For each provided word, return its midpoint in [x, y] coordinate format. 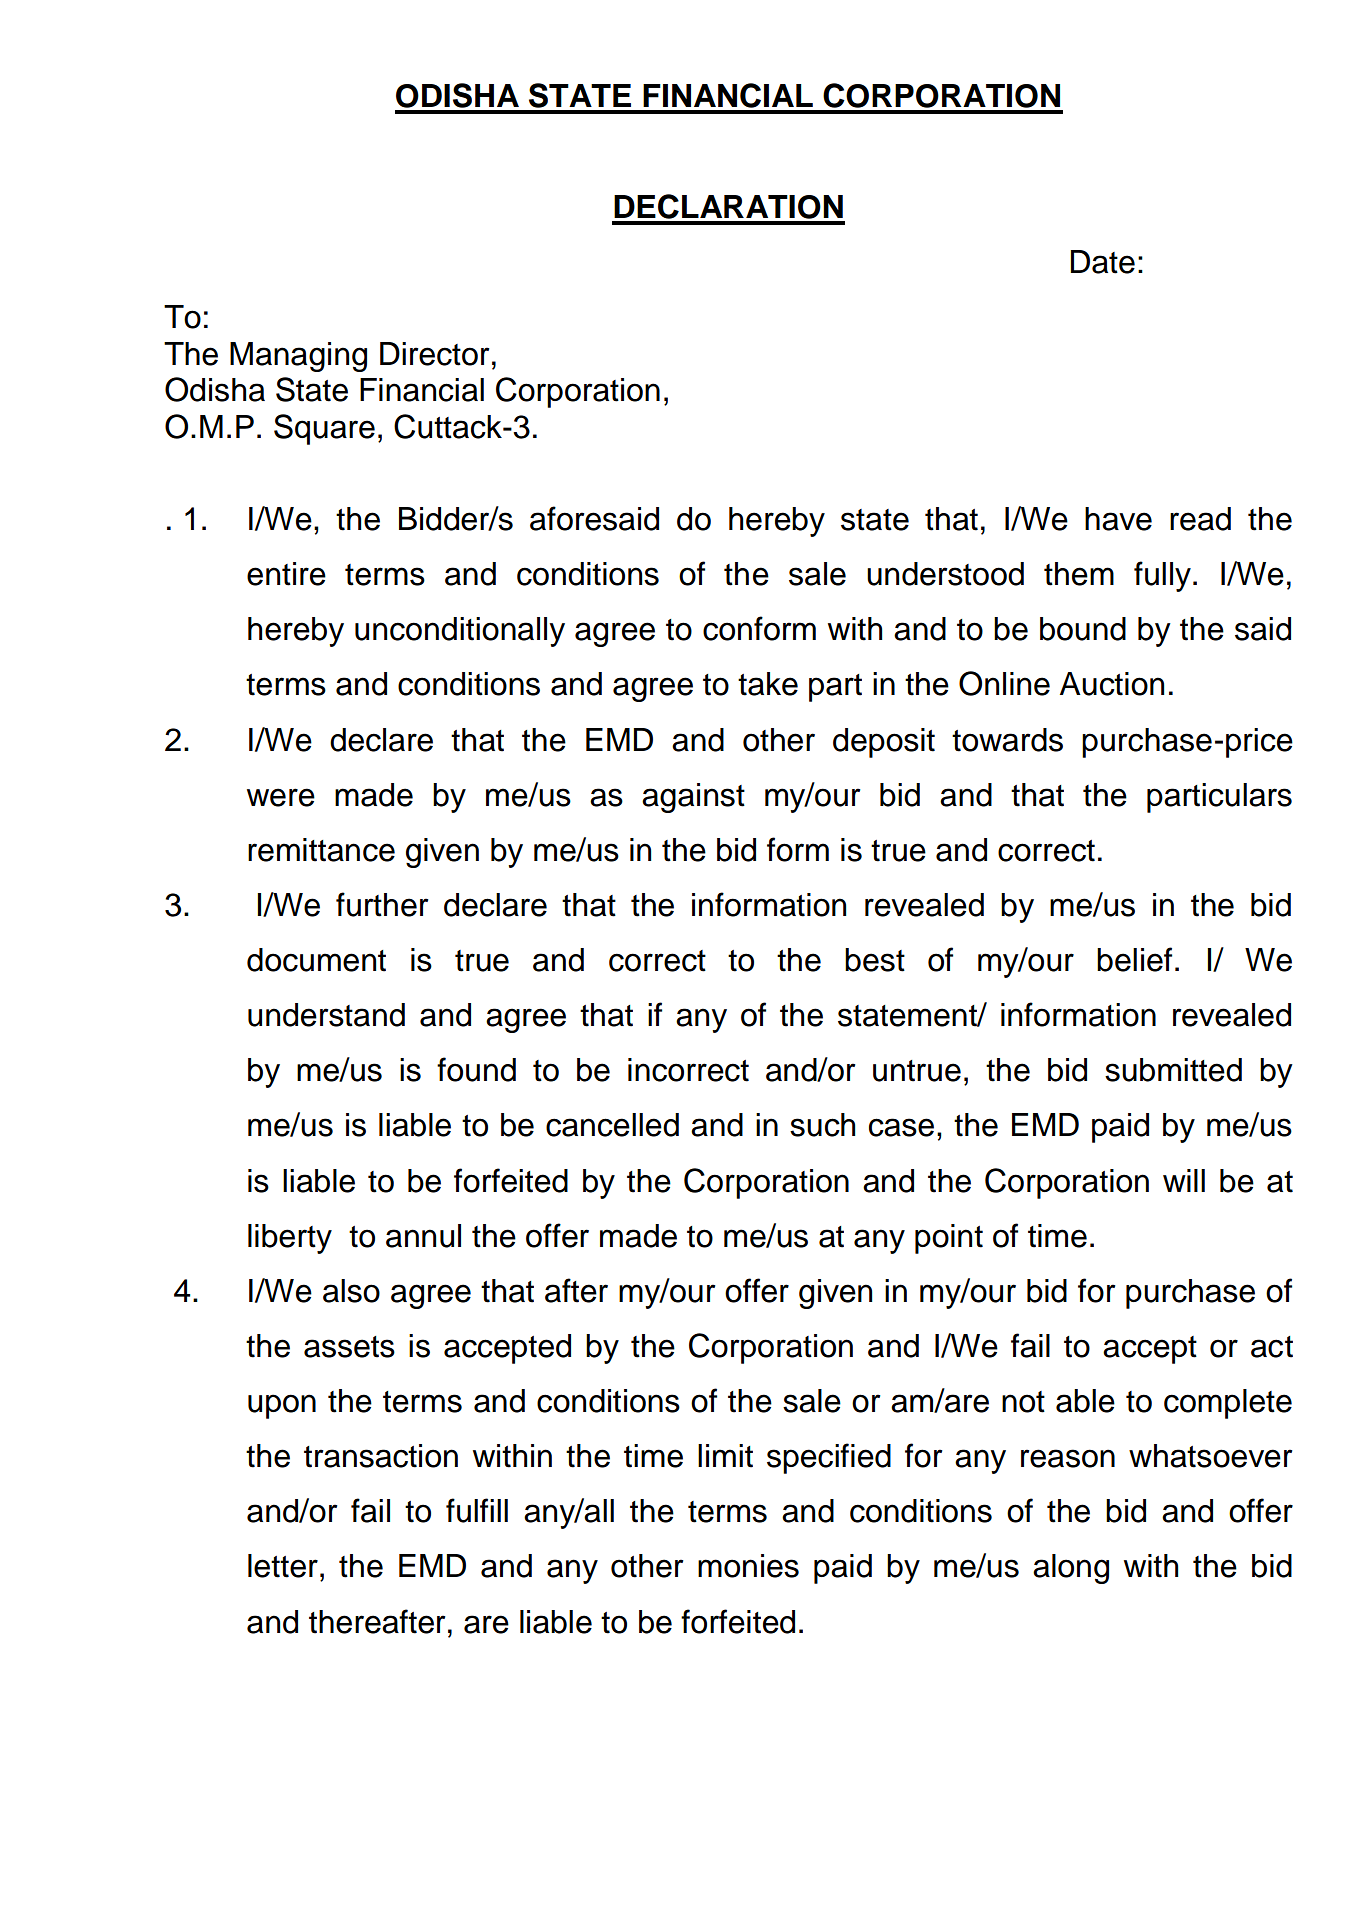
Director [435, 354]
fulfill [477, 1510]
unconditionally [460, 632]
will [1184, 1180]
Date [1103, 262]
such [822, 1125]
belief [1134, 959]
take [768, 684]
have [1118, 519]
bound [1083, 629]
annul [423, 1236]
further [382, 904]
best [875, 960]
